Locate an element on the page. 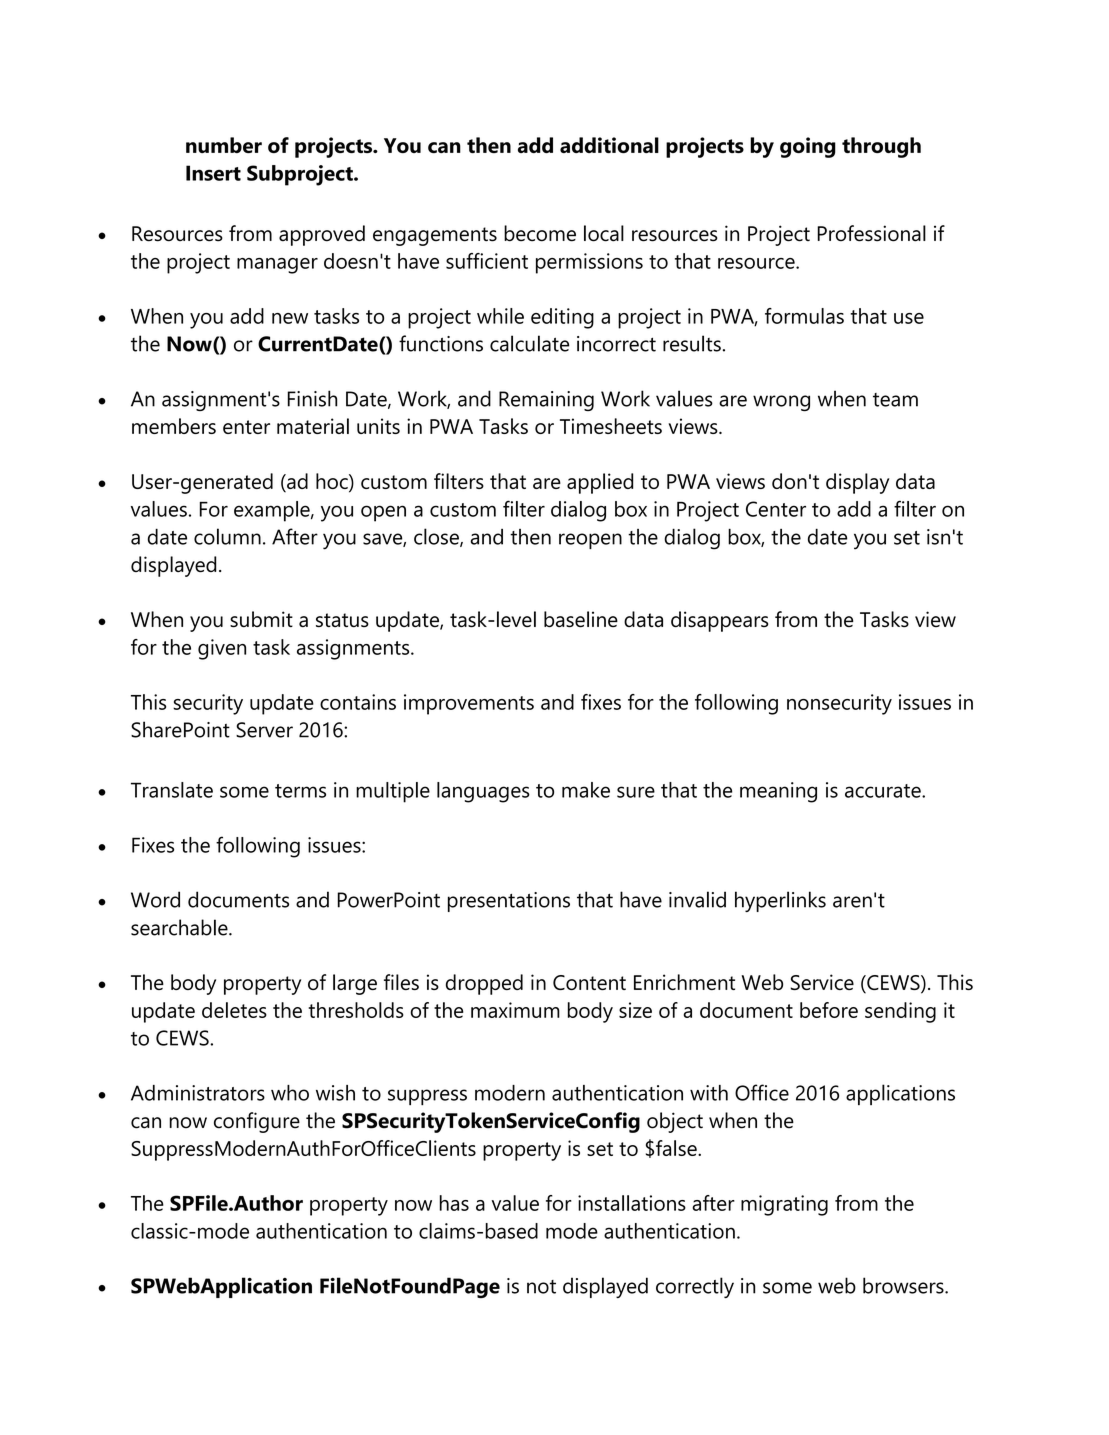  improvements is located at coordinates (469, 704).
